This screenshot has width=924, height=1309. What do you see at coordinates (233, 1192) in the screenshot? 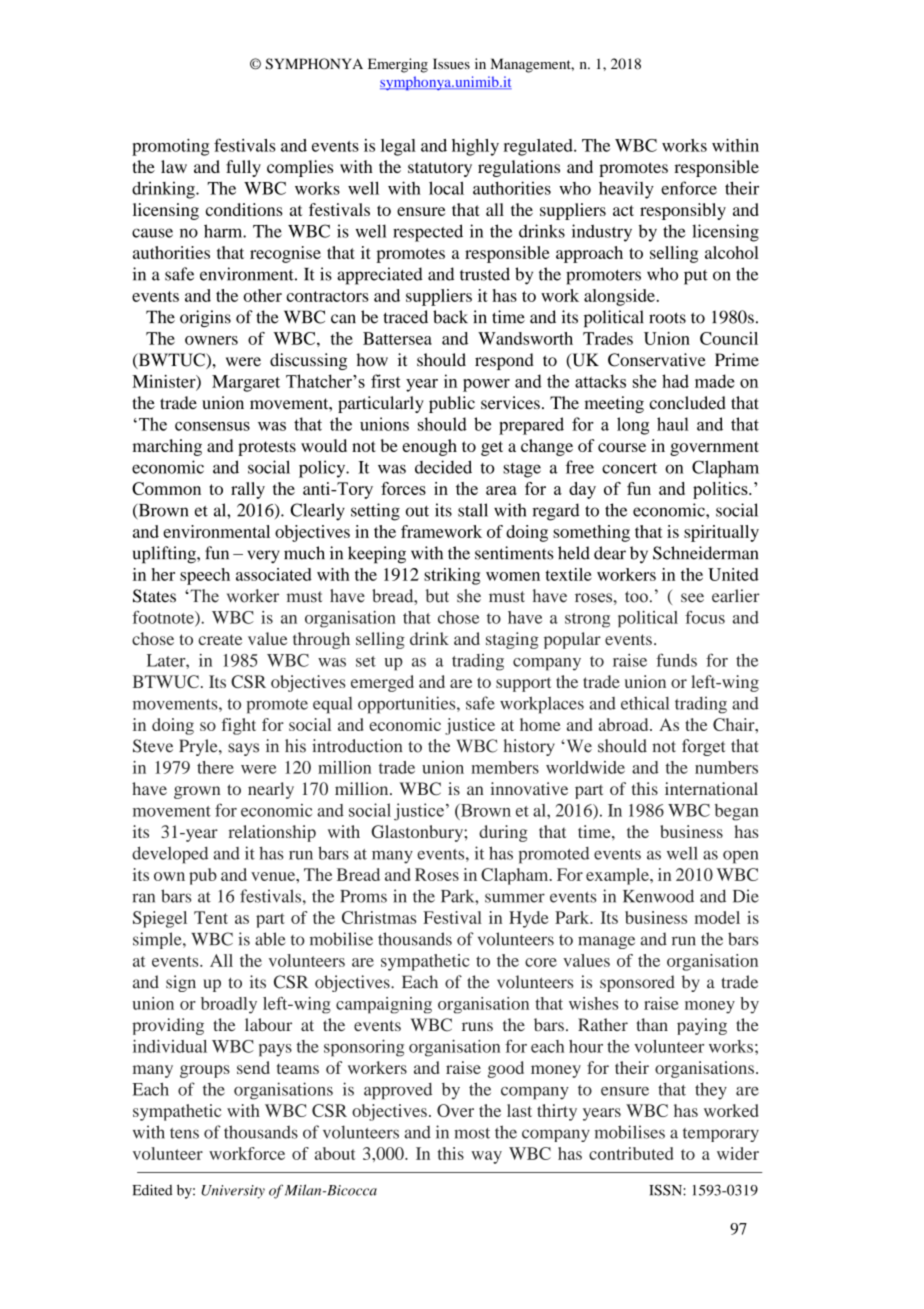
I see `University` at bounding box center [233, 1192].
